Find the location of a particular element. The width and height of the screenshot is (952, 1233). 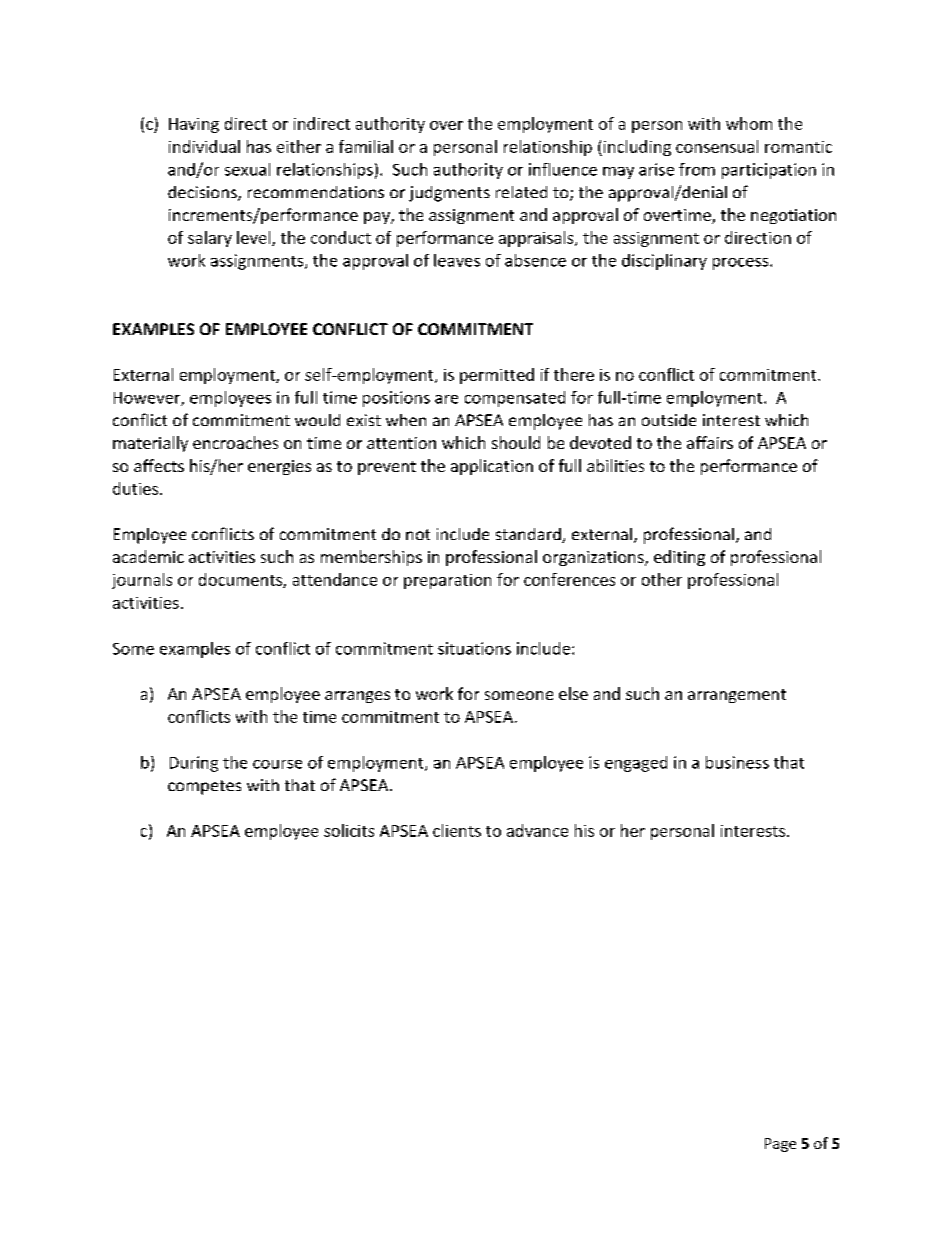

solicits is located at coordinates (349, 830).
